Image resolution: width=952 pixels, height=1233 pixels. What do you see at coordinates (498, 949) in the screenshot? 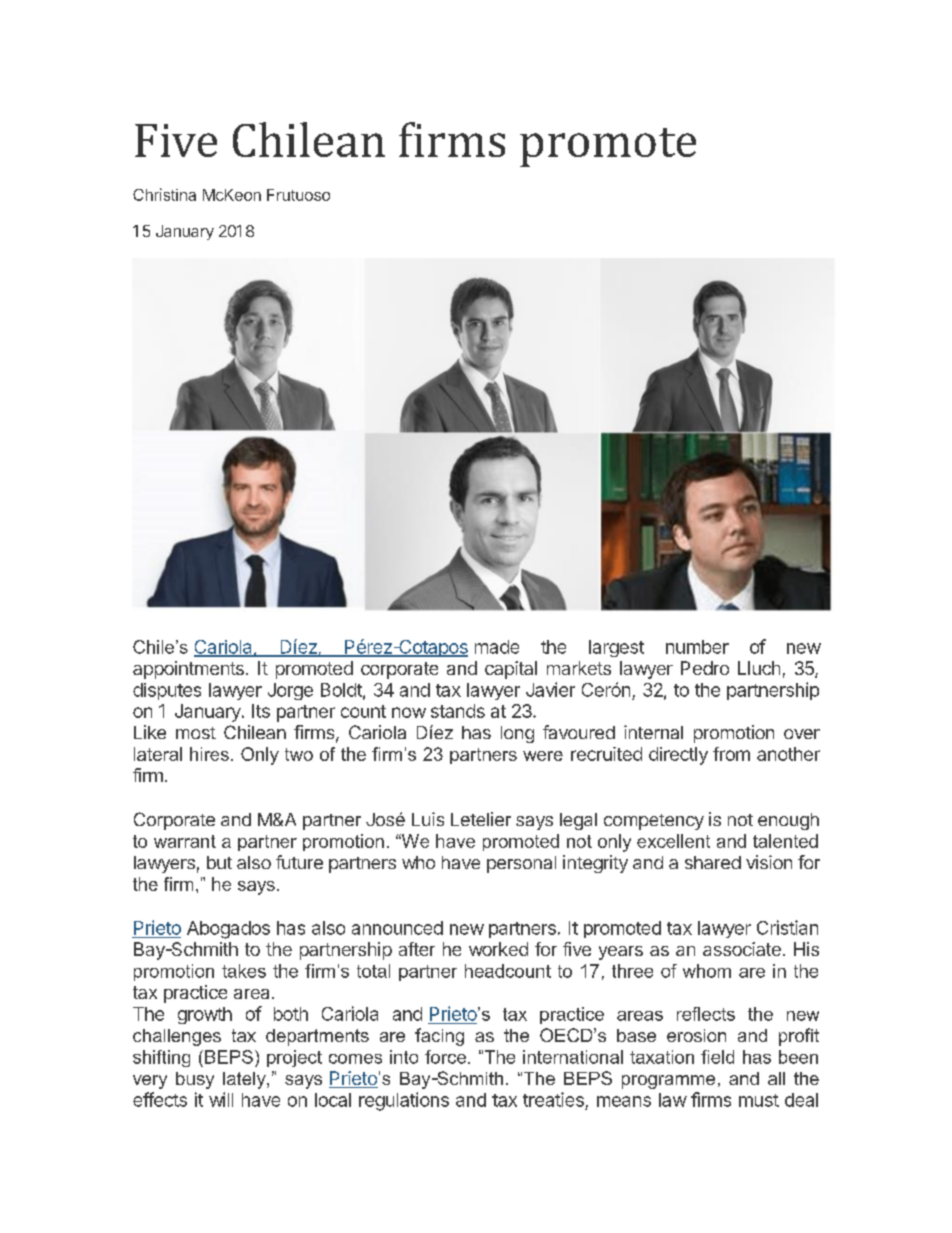
I see `worked` at bounding box center [498, 949].
